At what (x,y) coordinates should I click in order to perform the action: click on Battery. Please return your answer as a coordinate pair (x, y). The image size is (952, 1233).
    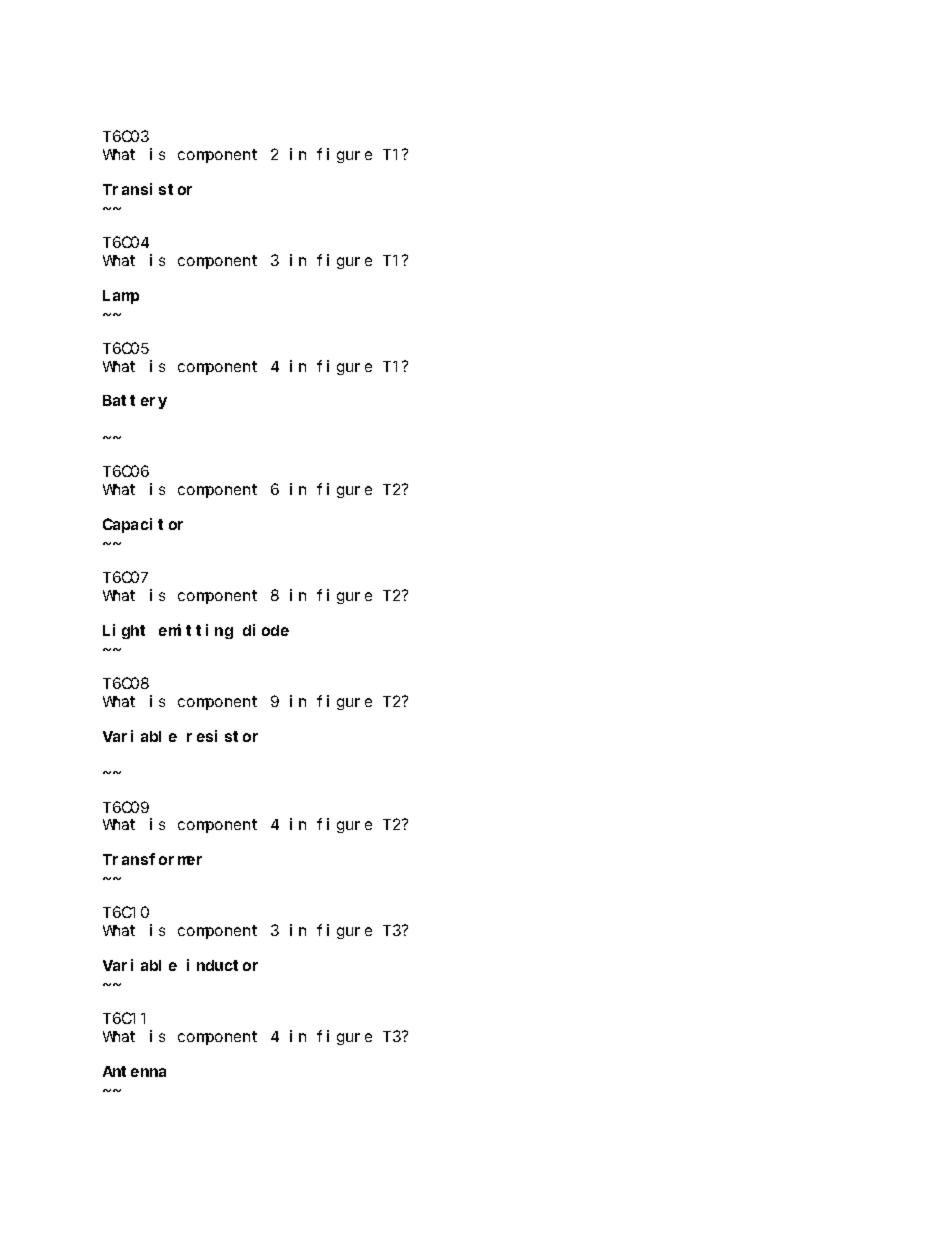
    Looking at the image, I should click on (135, 402).
